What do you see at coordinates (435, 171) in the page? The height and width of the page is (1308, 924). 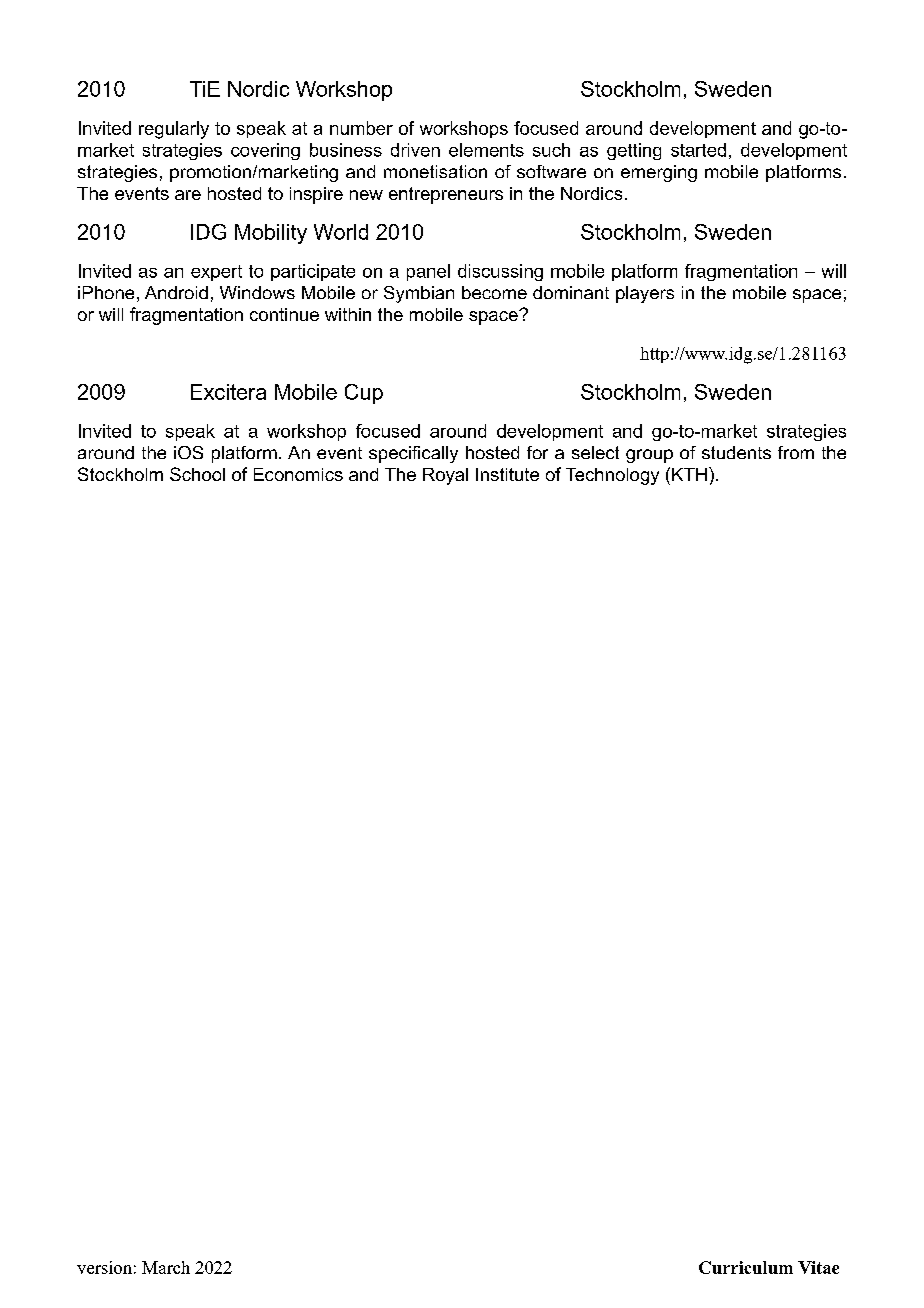 I see `monetisation` at bounding box center [435, 171].
